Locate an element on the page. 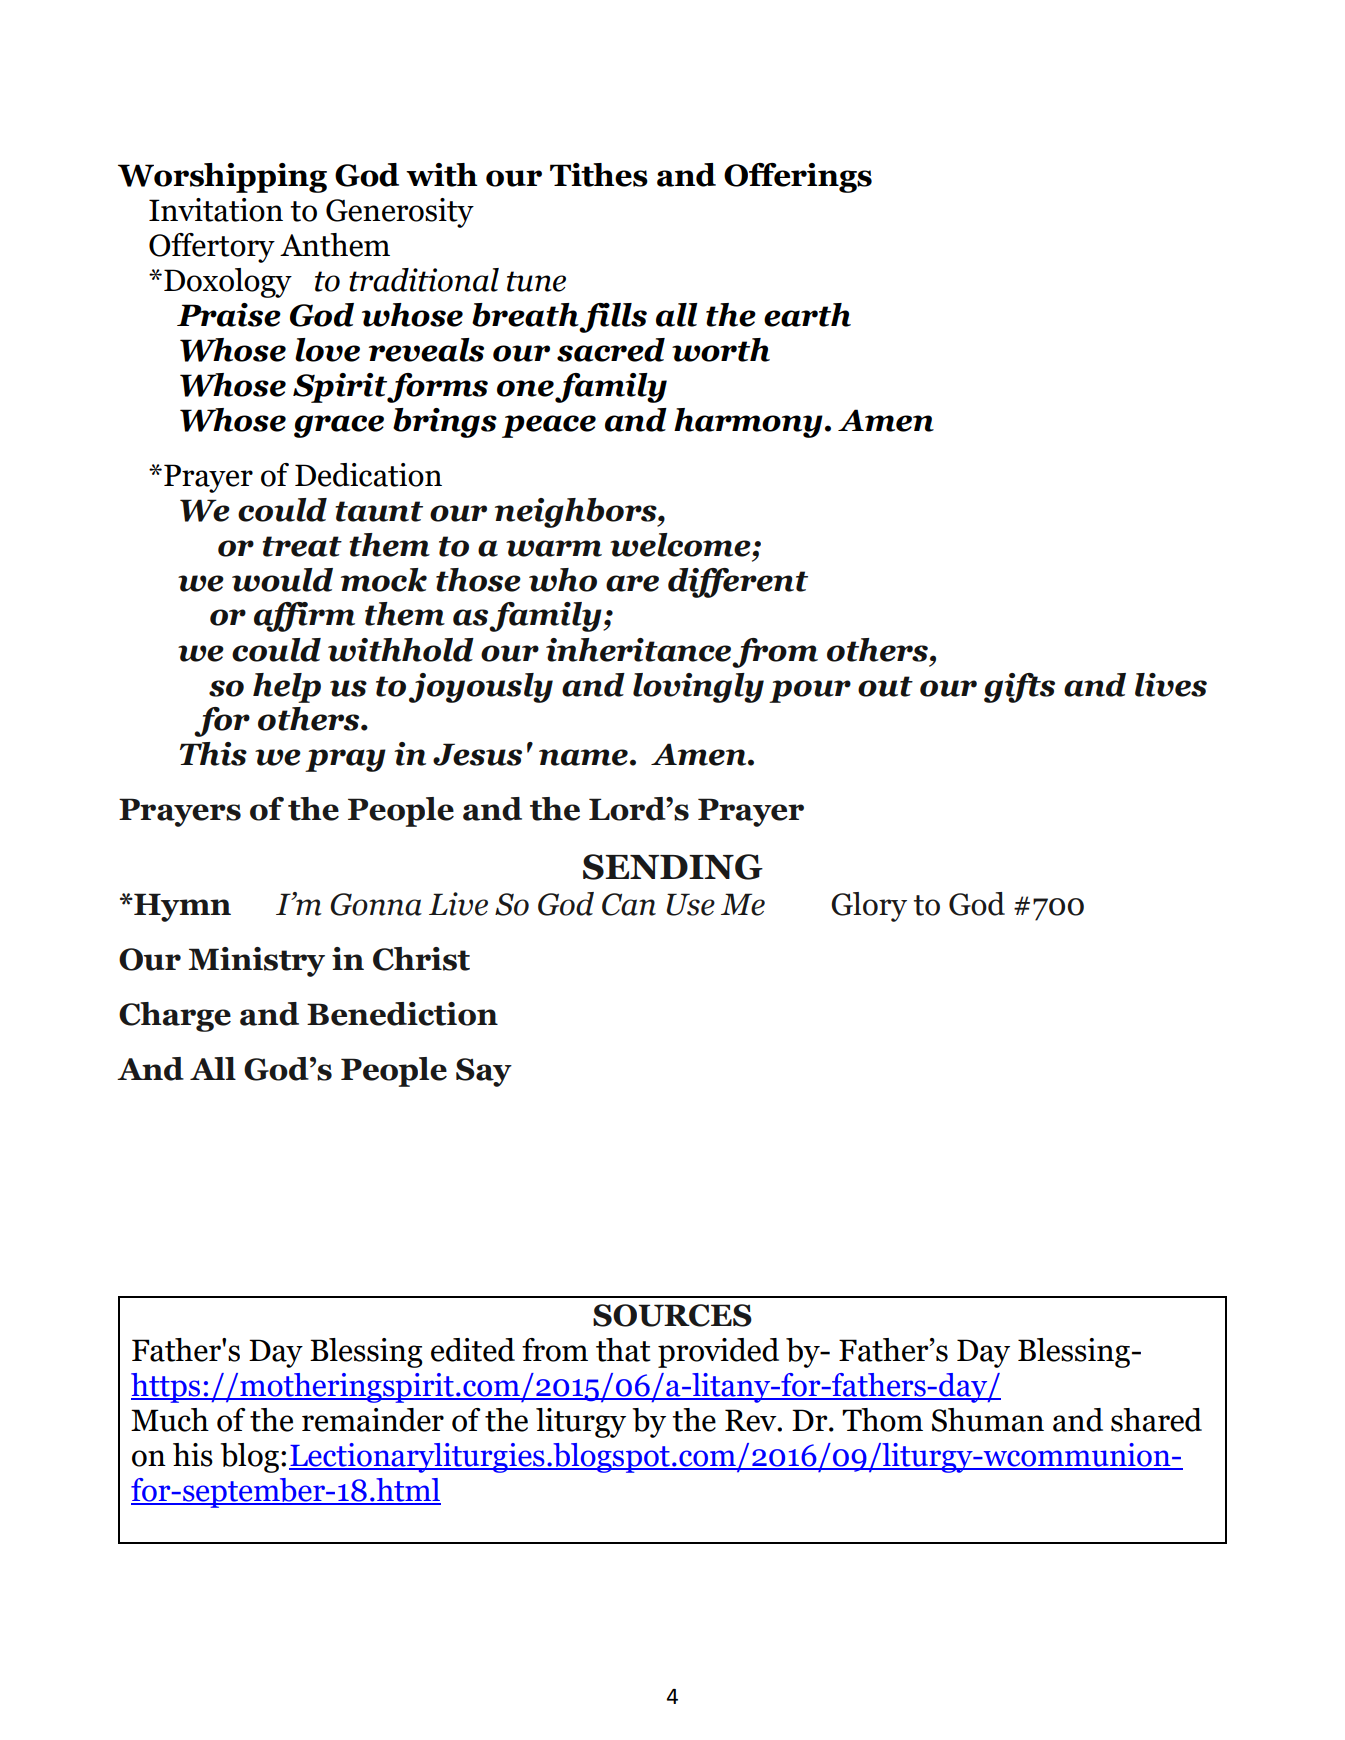  This is located at coordinates (213, 754).
